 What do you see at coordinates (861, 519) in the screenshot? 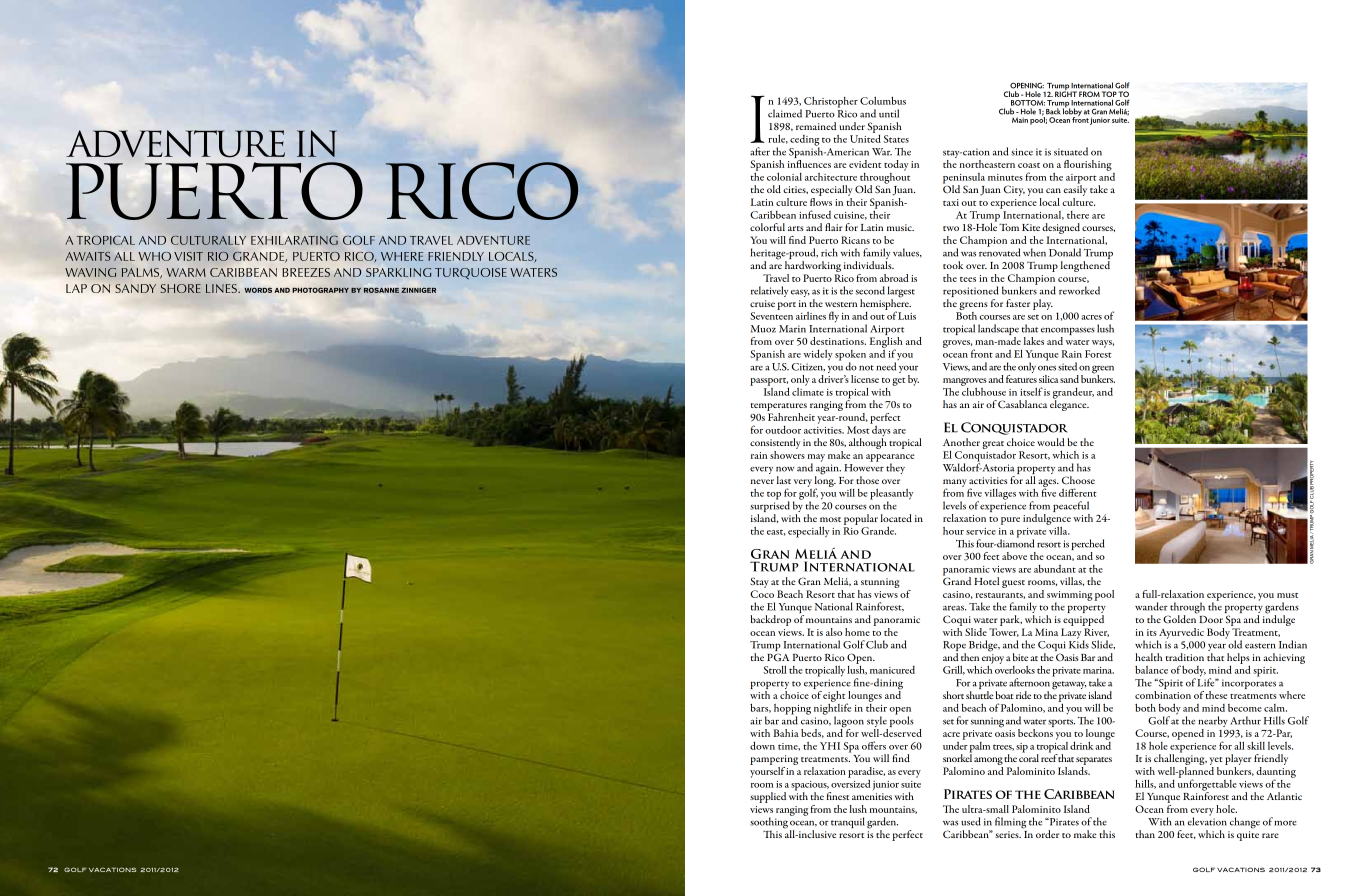
I see `popular` at bounding box center [861, 519].
